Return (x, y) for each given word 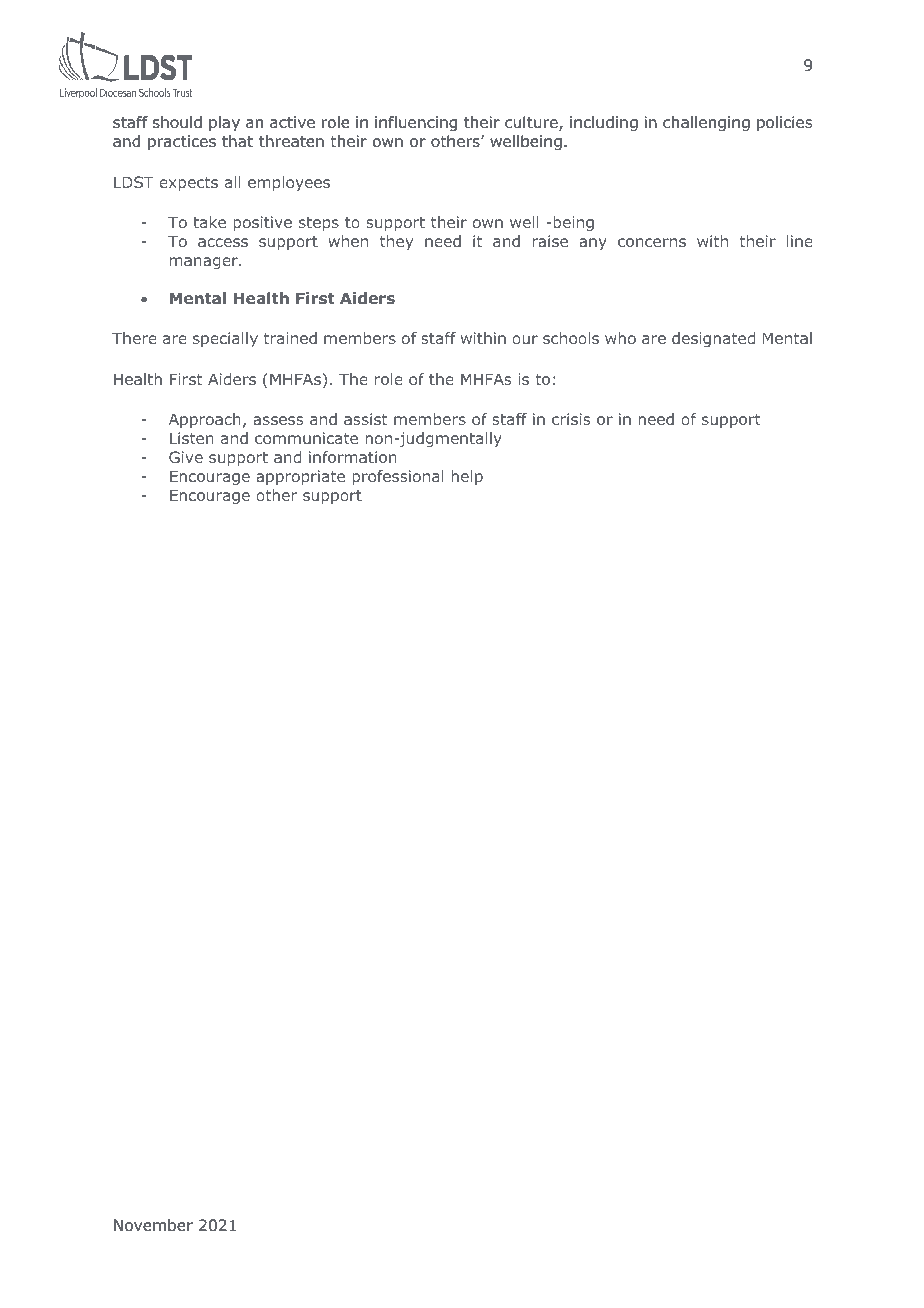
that (237, 141)
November (153, 1225)
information (353, 457)
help (467, 477)
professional (398, 477)
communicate (306, 438)
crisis (571, 419)
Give (186, 457)
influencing (416, 124)
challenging (706, 124)
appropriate (300, 477)
